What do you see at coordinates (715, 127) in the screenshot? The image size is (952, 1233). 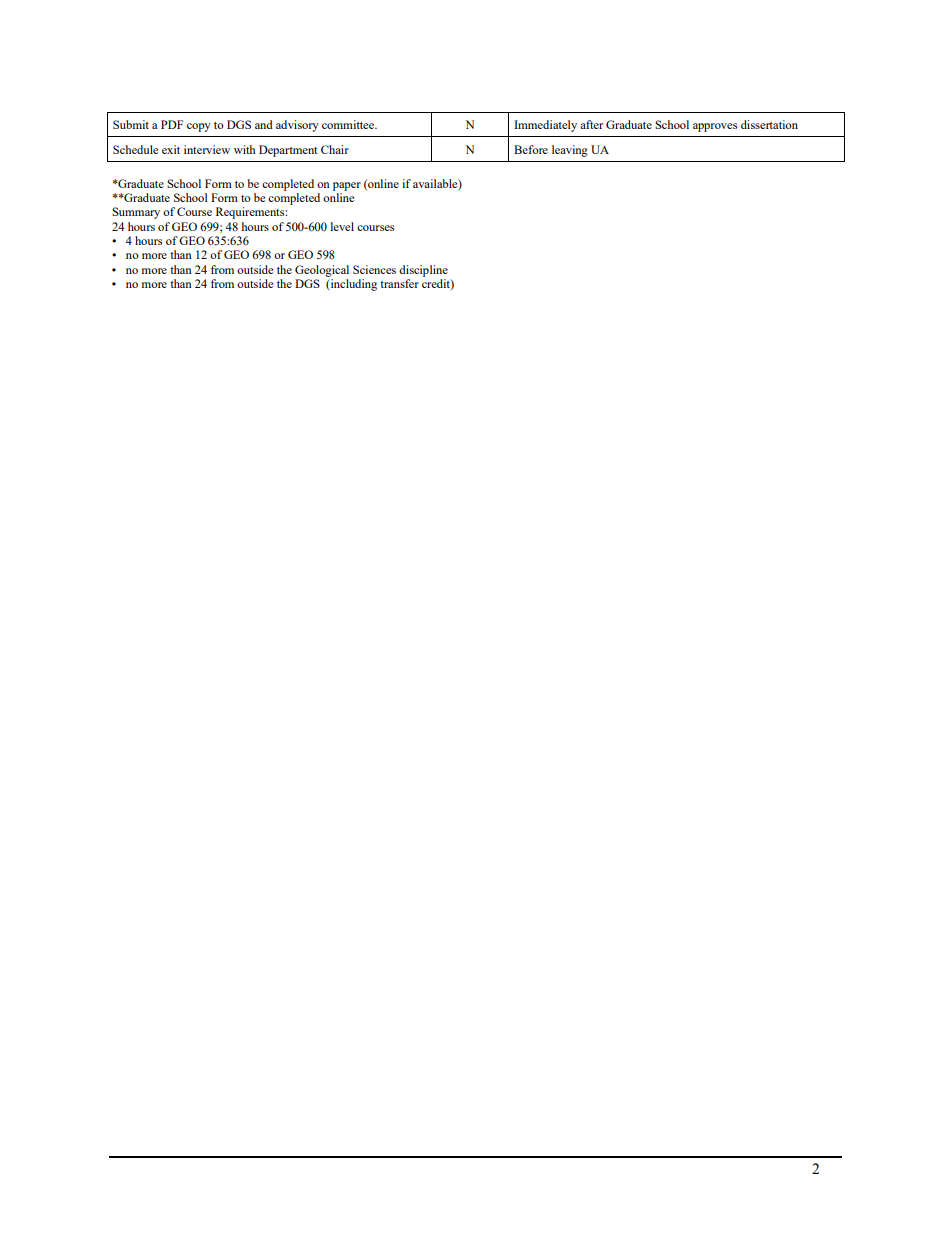 I see `approves` at bounding box center [715, 127].
